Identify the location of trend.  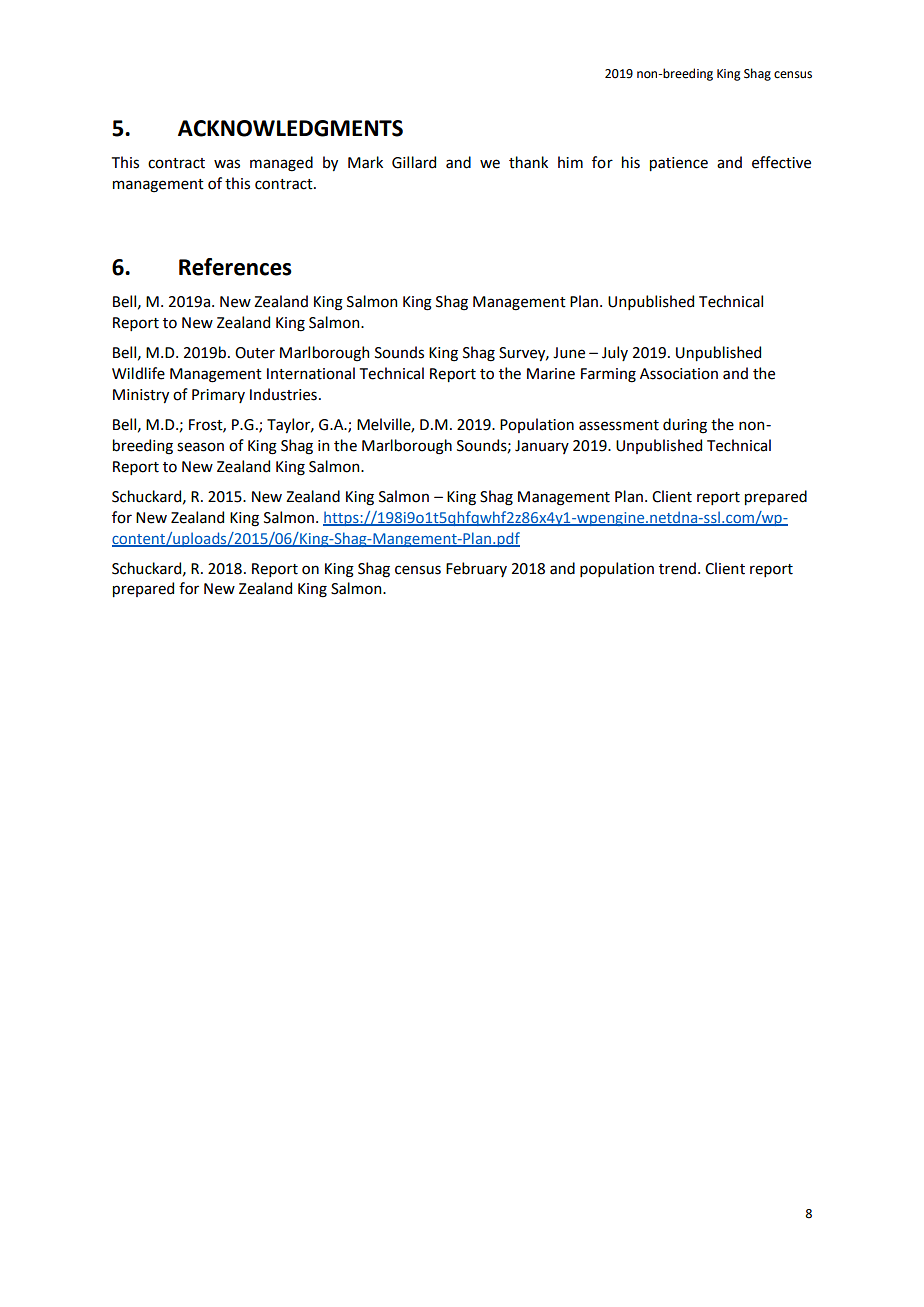
(677, 568).
